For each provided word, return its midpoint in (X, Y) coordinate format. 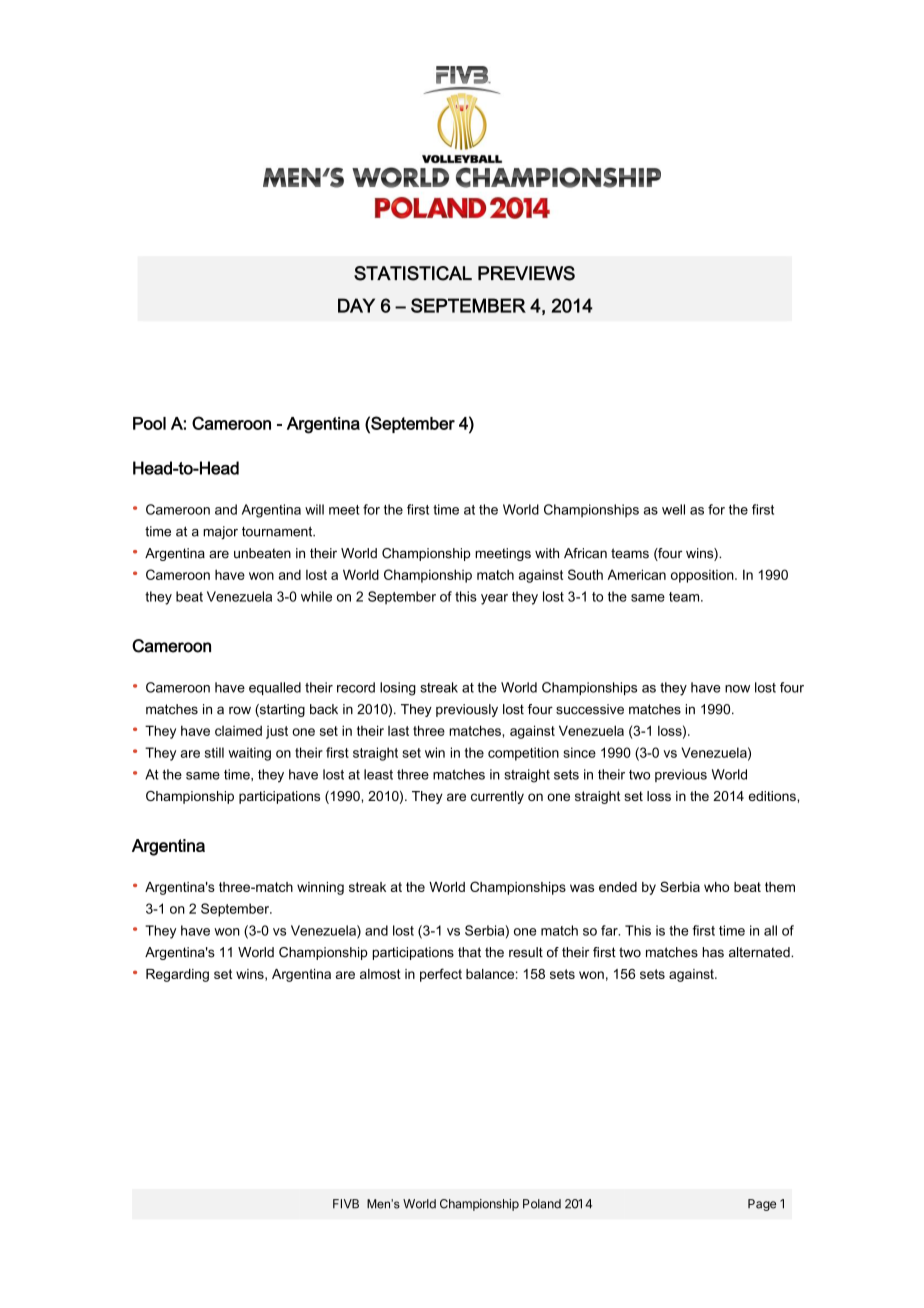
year (494, 599)
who (716, 887)
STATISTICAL (413, 273)
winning (320, 888)
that (469, 952)
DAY (356, 305)
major (220, 532)
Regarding (177, 975)
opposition (703, 576)
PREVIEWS (526, 273)
